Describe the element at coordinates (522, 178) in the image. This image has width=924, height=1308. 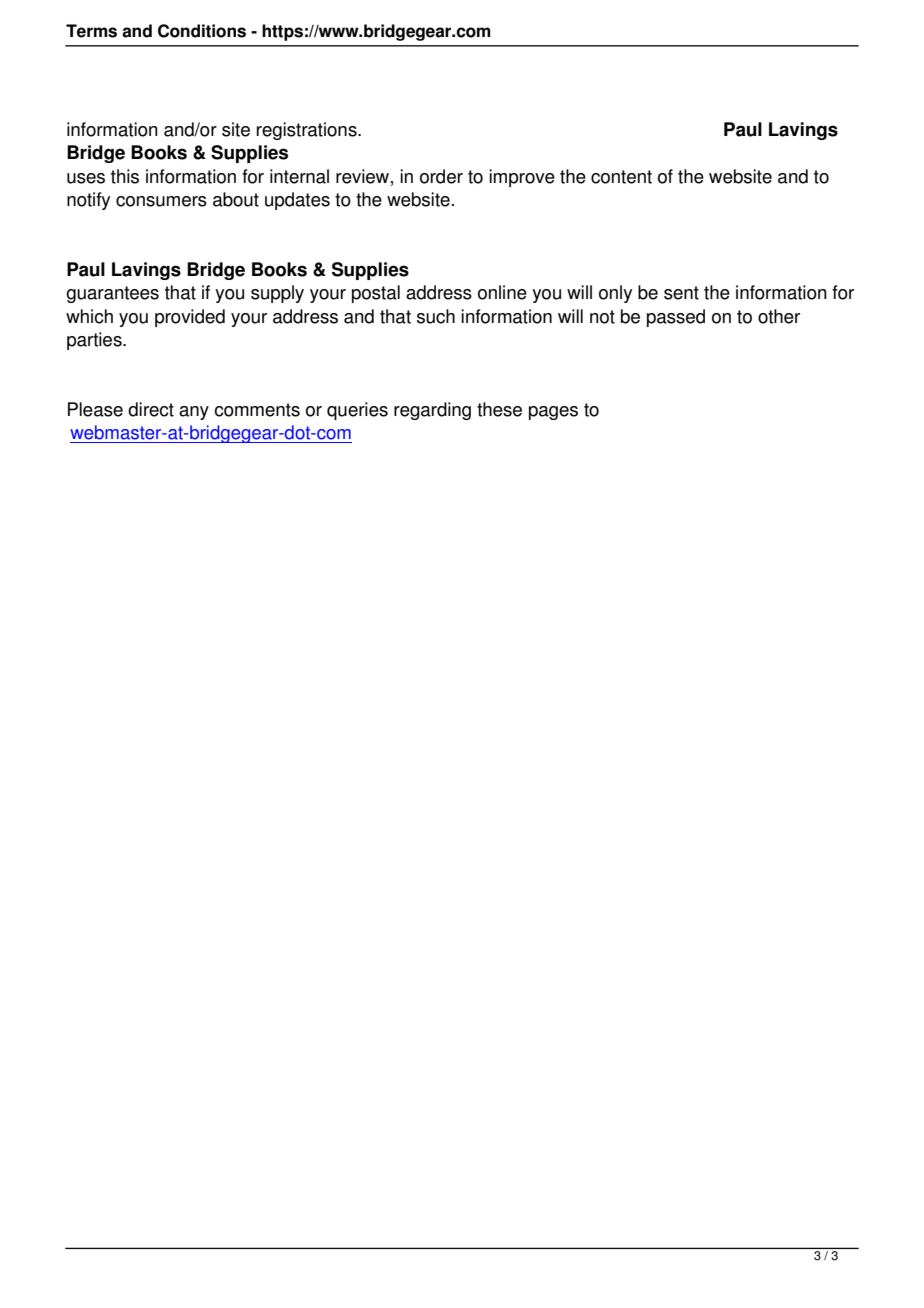
I see `improve` at that location.
